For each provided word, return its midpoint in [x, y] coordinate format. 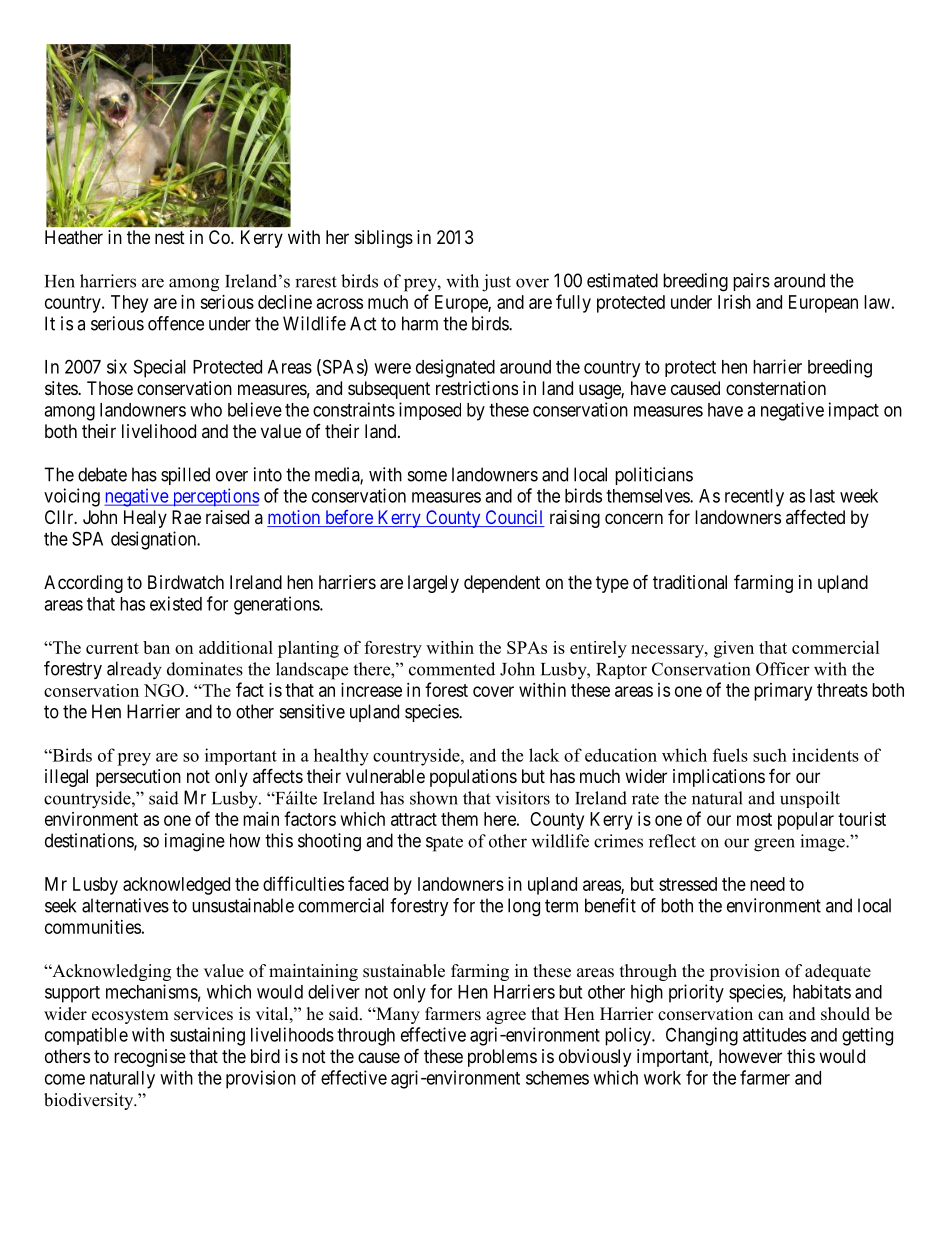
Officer [783, 669]
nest [170, 237]
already [134, 670]
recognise [150, 1058]
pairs [751, 282]
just [496, 283]
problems [502, 1058]
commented [452, 669]
